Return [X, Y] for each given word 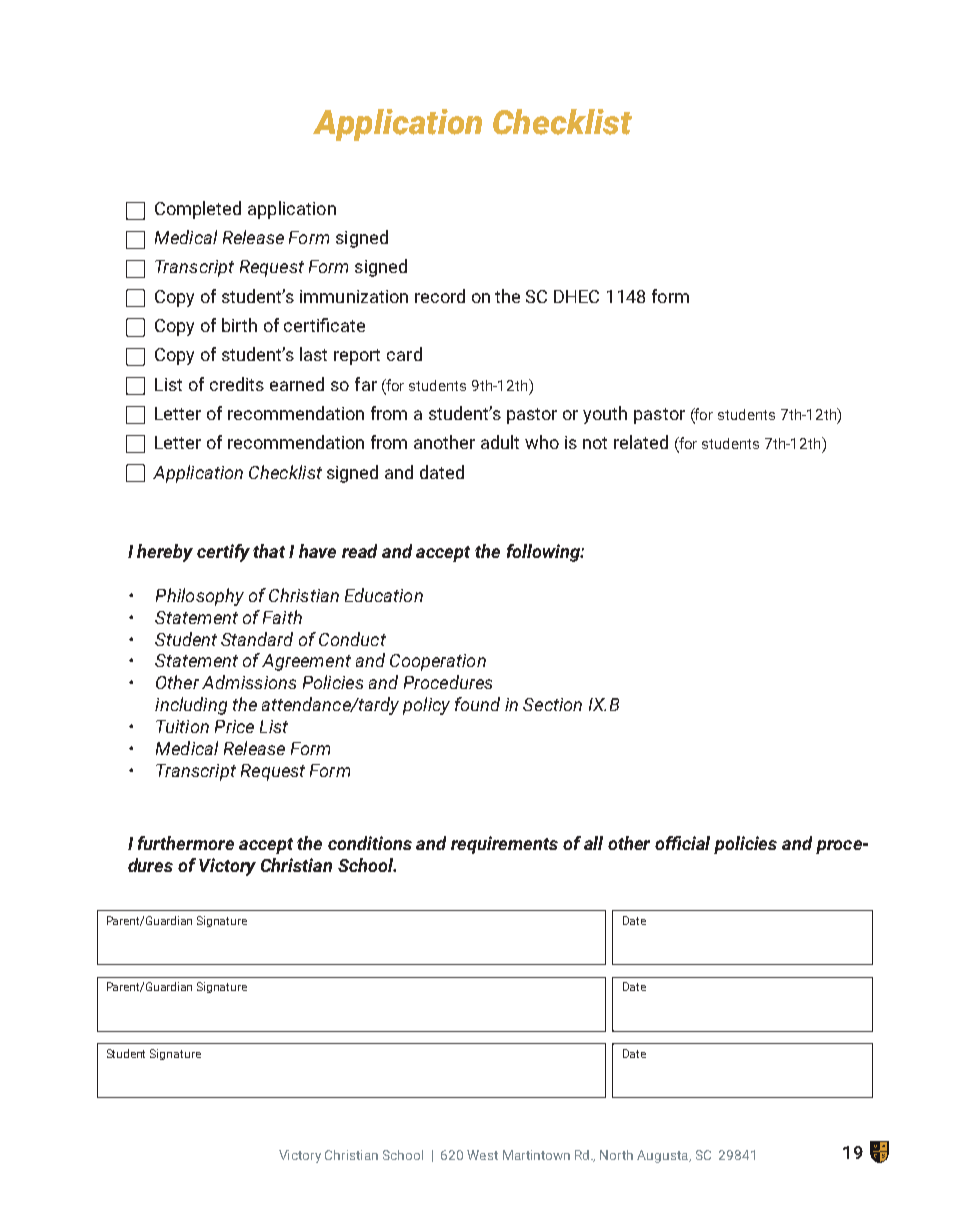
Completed [198, 210]
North [616, 1155]
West [482, 1155]
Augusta [664, 1156]
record [440, 296]
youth [605, 415]
